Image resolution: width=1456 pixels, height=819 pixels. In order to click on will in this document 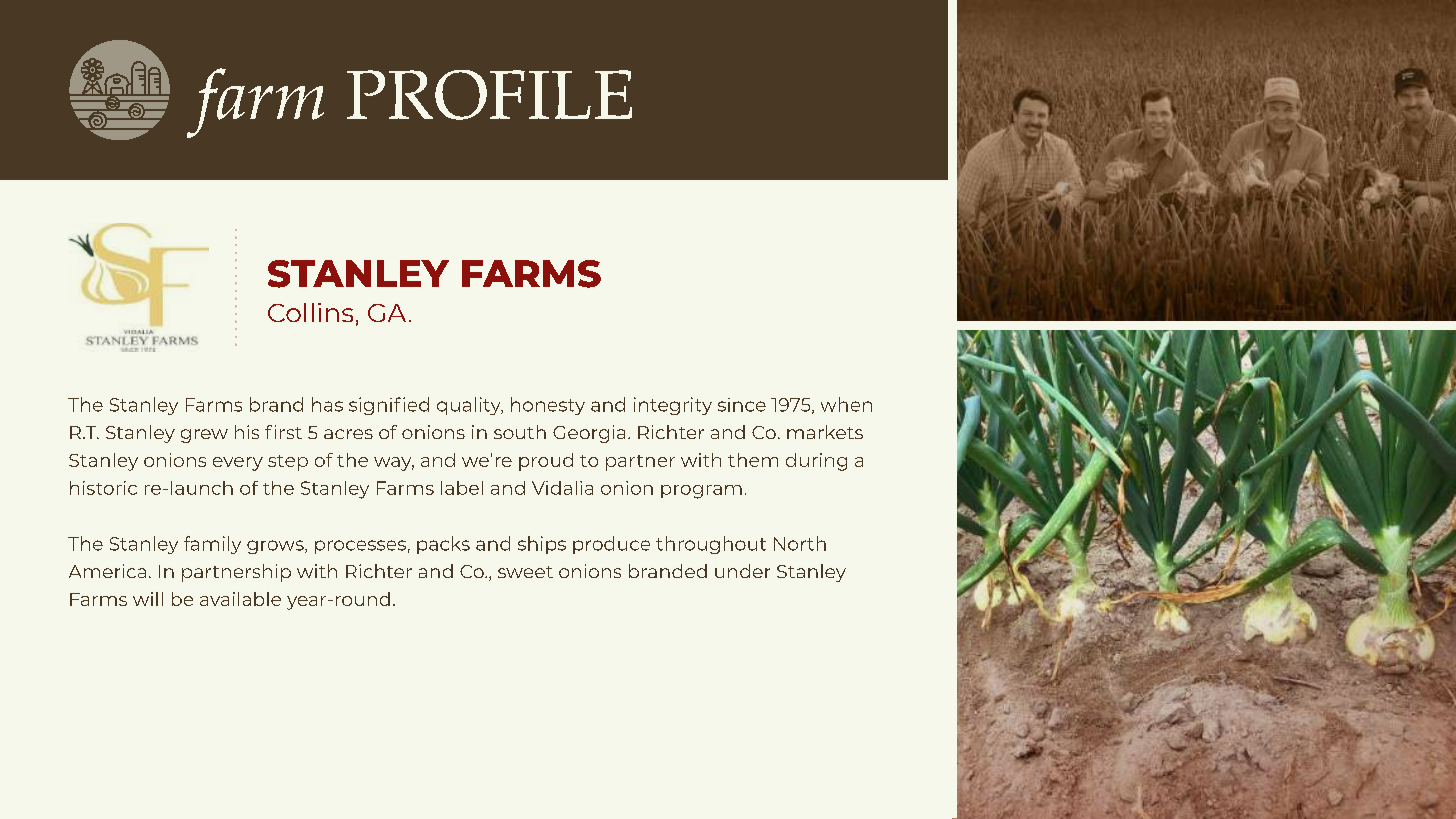, I will do `click(148, 599)`.
